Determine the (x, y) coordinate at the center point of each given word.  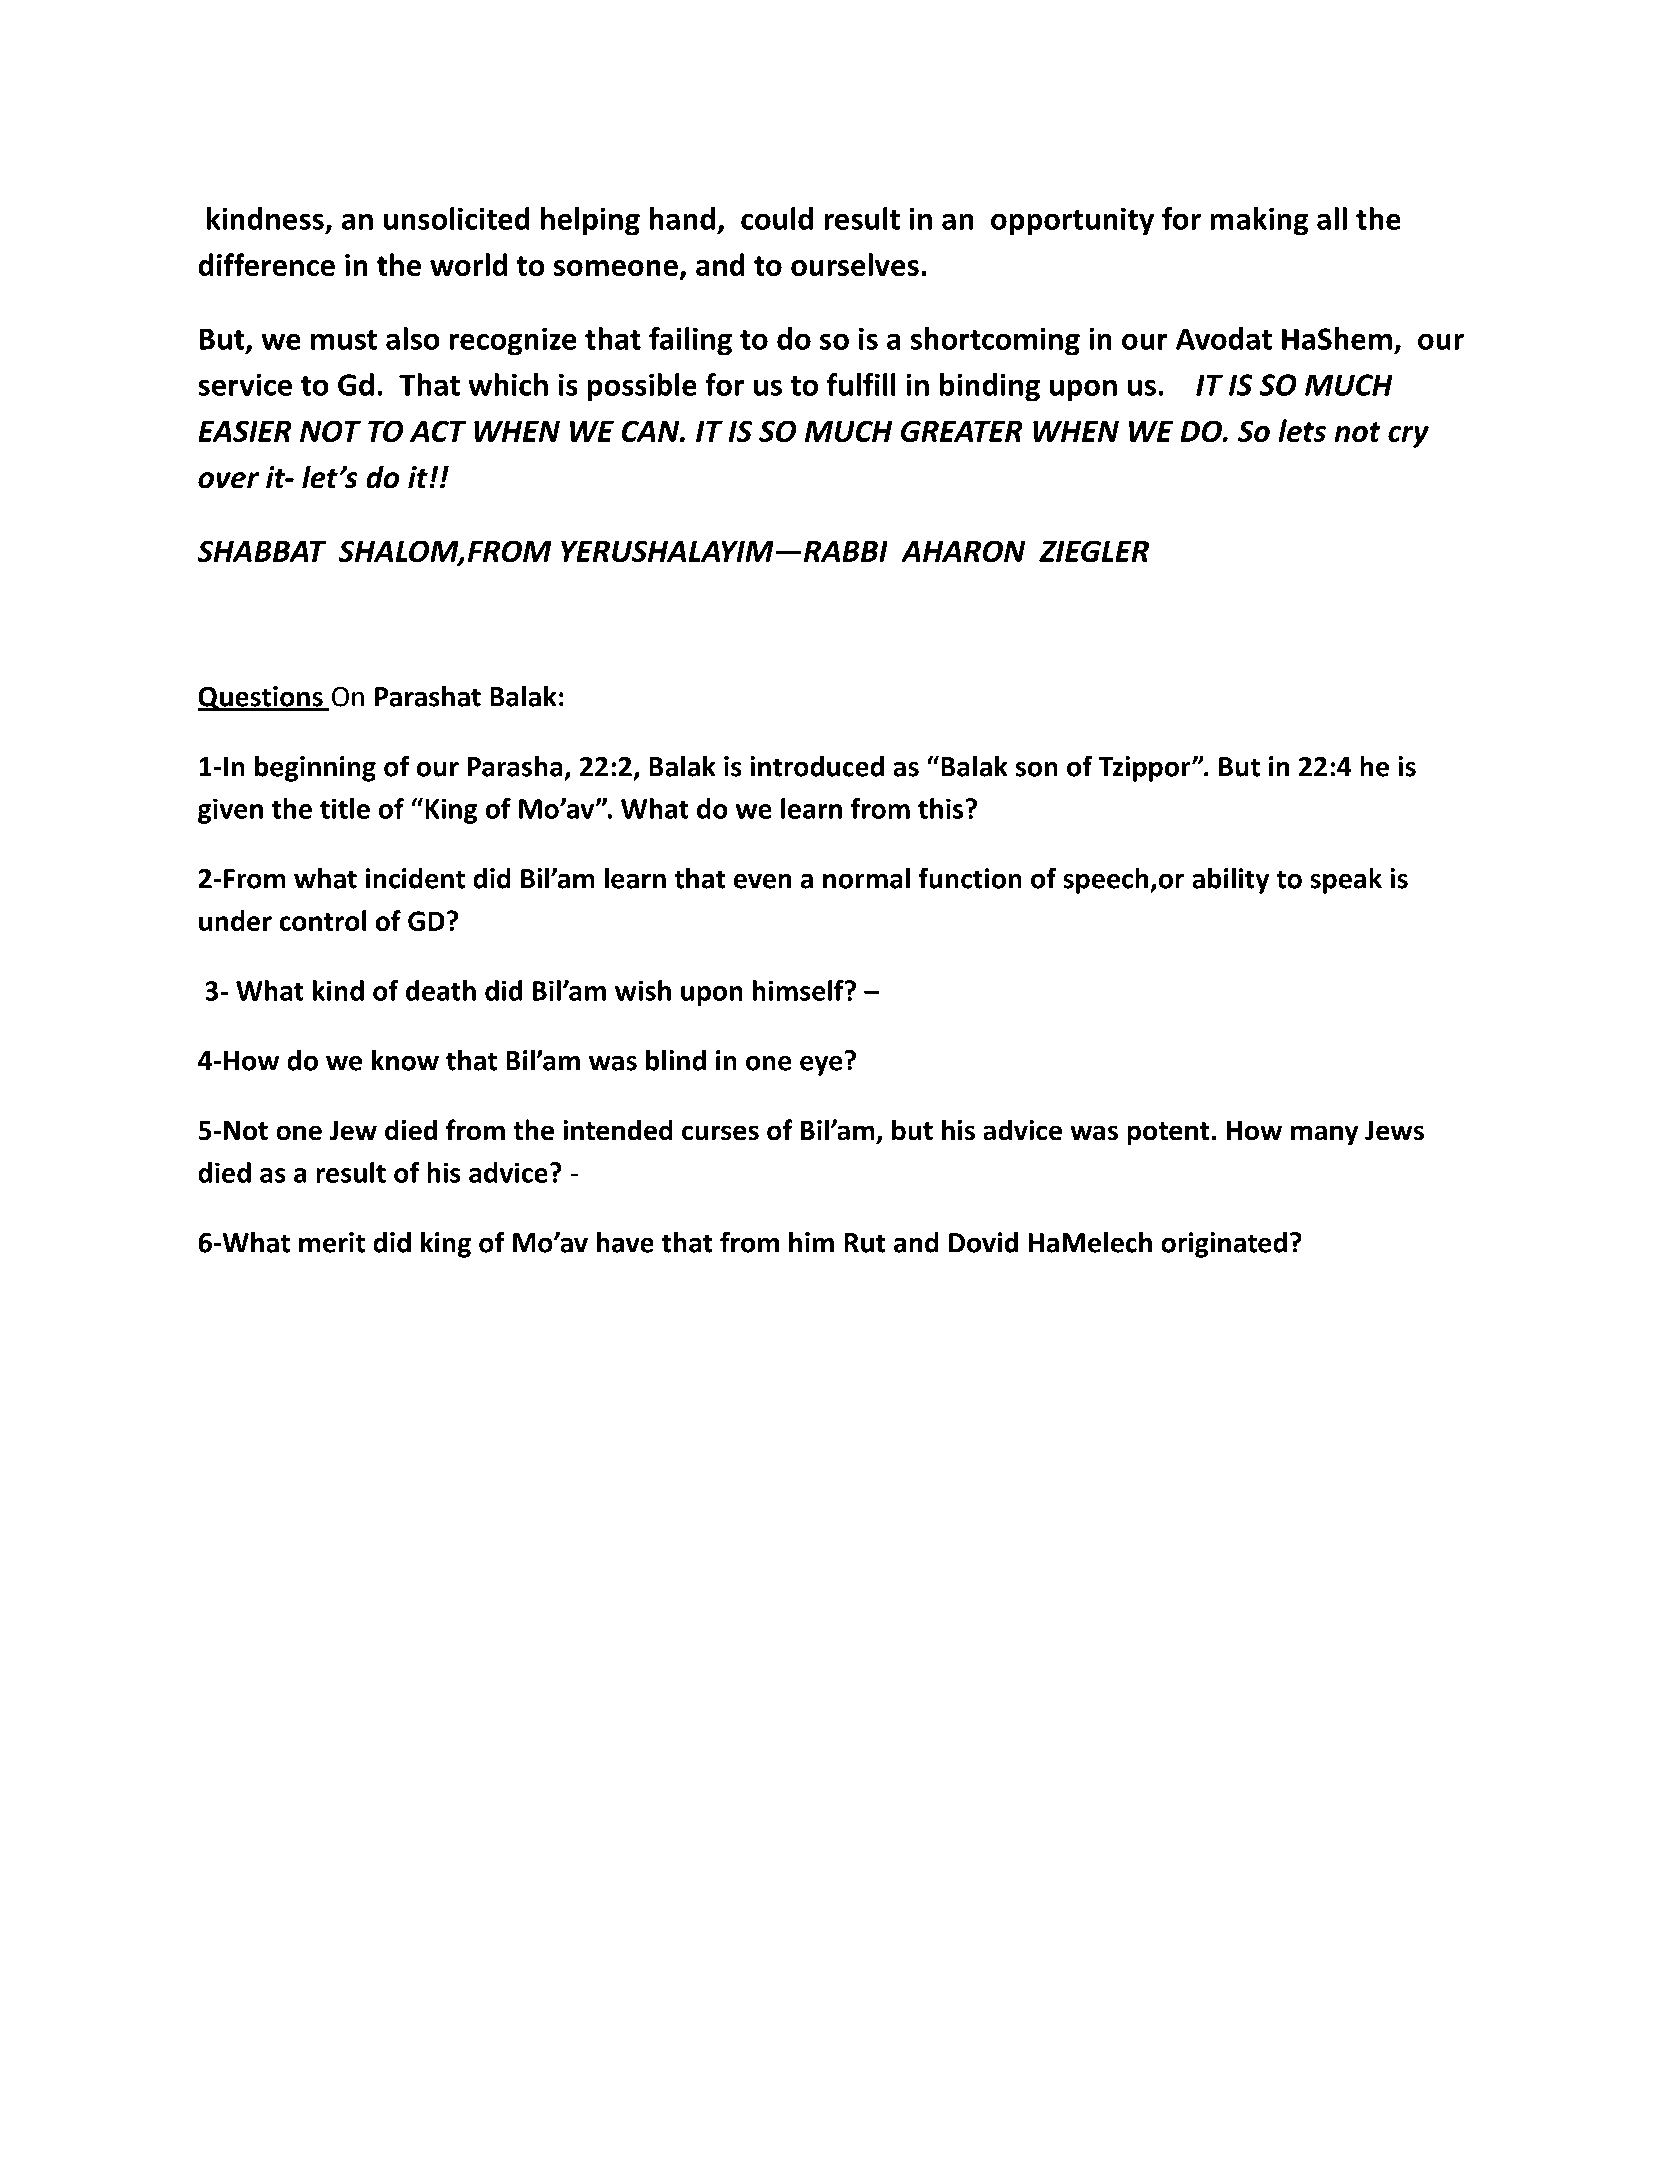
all (1332, 218)
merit (332, 1242)
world (468, 264)
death (441, 990)
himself (799, 990)
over (228, 480)
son (1037, 769)
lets (1302, 430)
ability (1230, 880)
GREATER (962, 431)
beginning (315, 768)
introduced (817, 766)
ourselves (855, 264)
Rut (864, 1243)
